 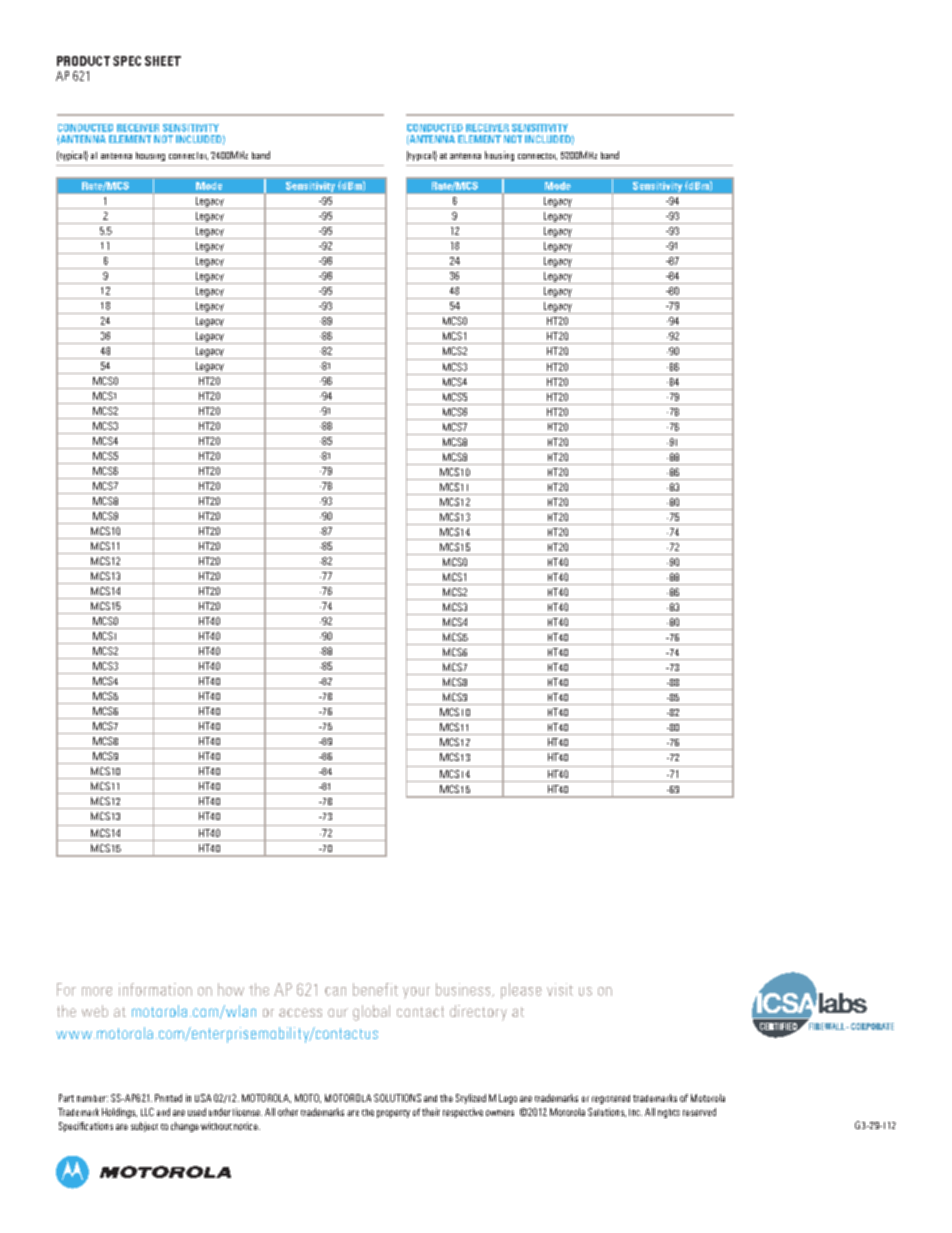 What do you see at coordinates (147, 1112) in the image?
I see `LLC` at bounding box center [147, 1112].
